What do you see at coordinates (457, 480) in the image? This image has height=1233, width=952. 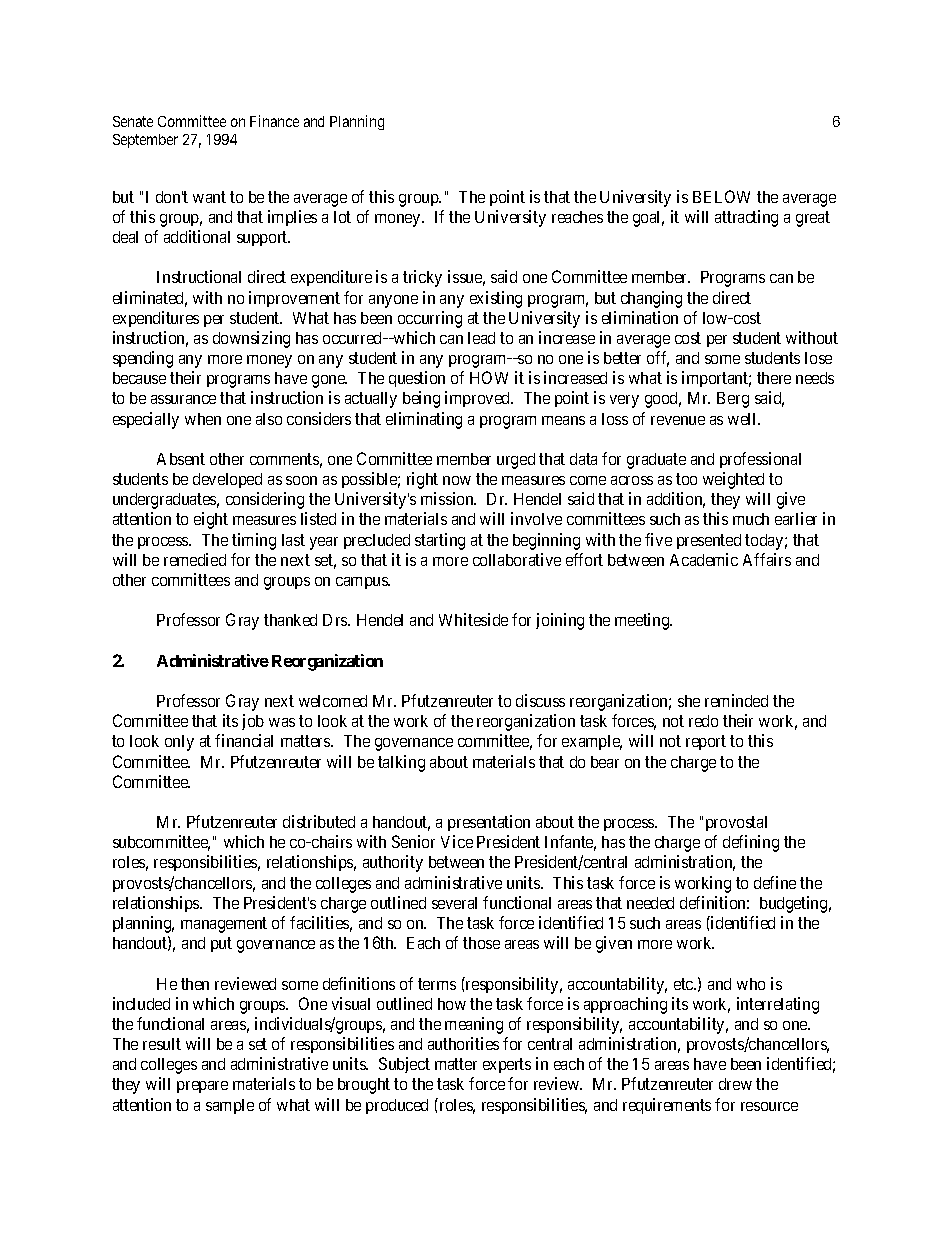 I see `now` at bounding box center [457, 480].
